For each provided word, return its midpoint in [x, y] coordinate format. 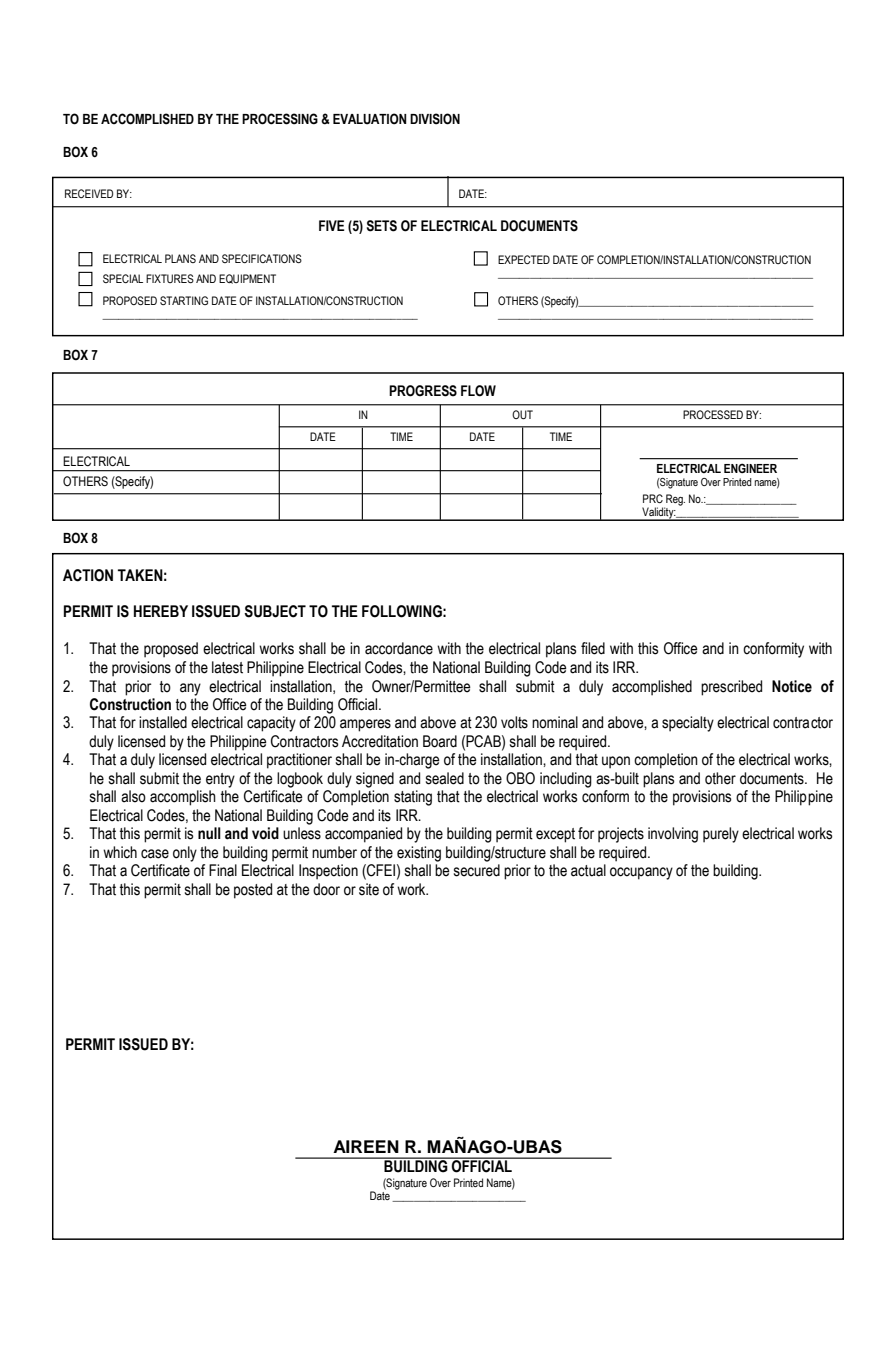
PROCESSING [280, 119]
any [190, 689]
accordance [399, 648]
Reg [675, 500]
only [185, 854]
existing [419, 854]
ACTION [88, 575]
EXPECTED [524, 259]
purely [721, 835]
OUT [522, 414]
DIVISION [435, 119]
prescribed [731, 688]
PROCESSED [713, 414]
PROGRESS [423, 391]
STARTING [184, 300]
